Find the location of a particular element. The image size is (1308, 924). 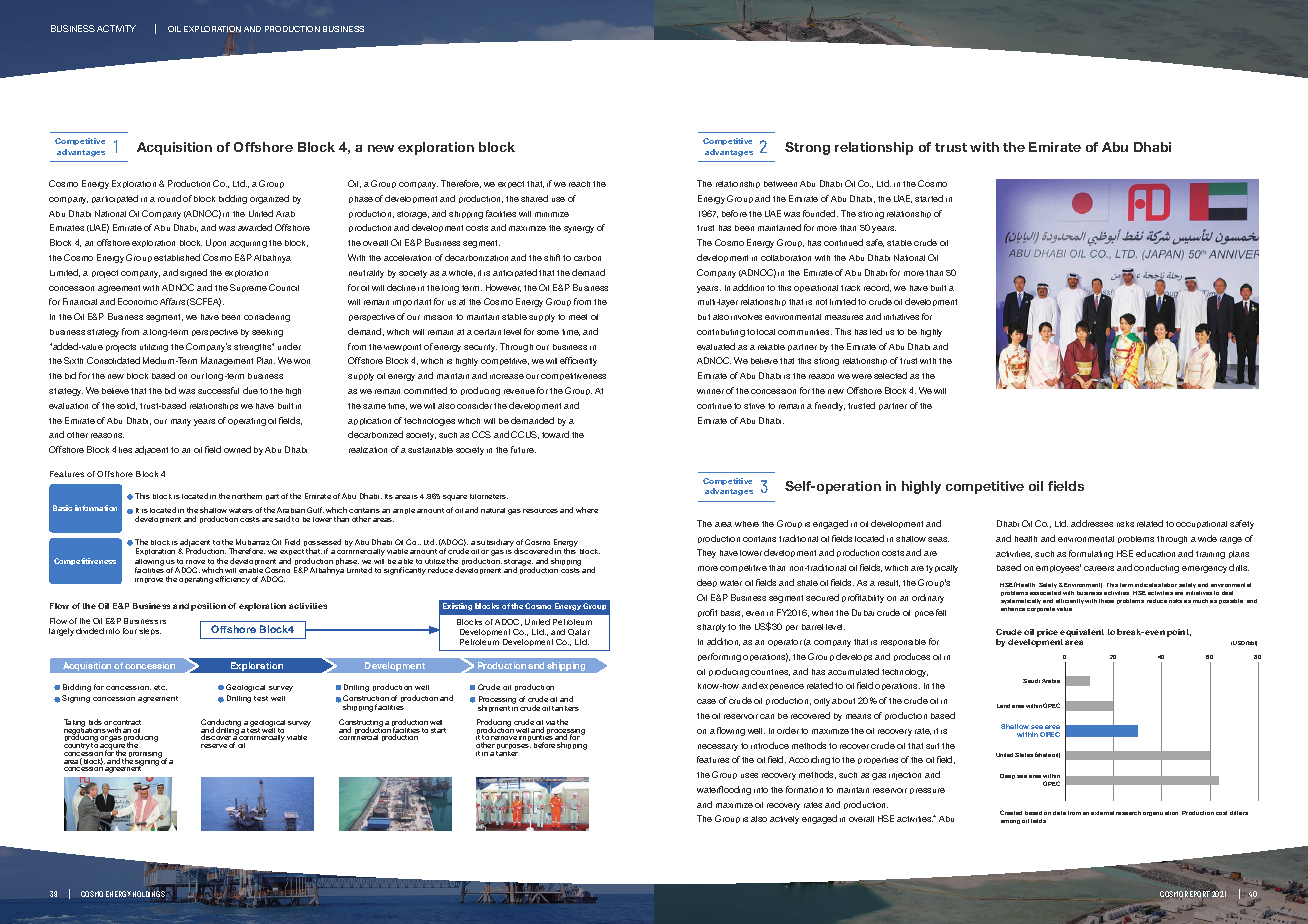

HOLDINGS is located at coordinates (149, 894).
